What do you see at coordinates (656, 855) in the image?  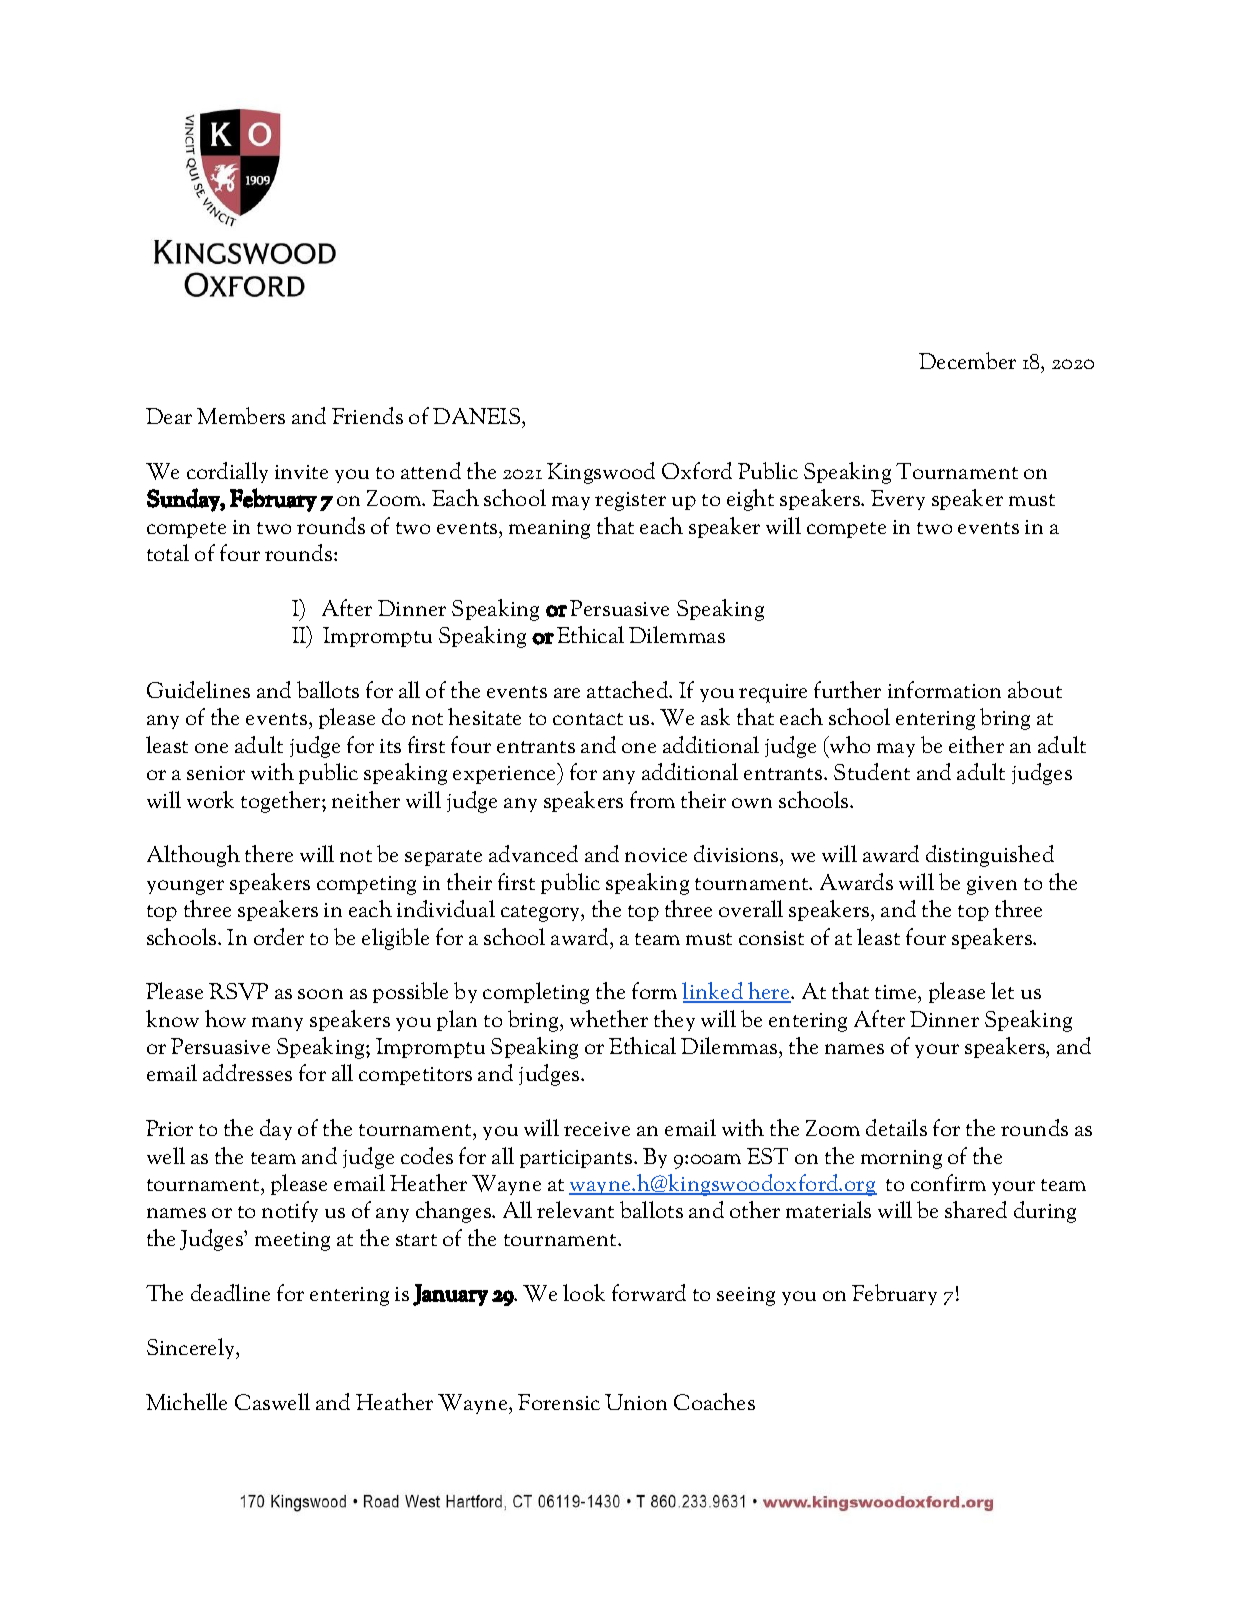 I see `novice` at bounding box center [656, 855].
